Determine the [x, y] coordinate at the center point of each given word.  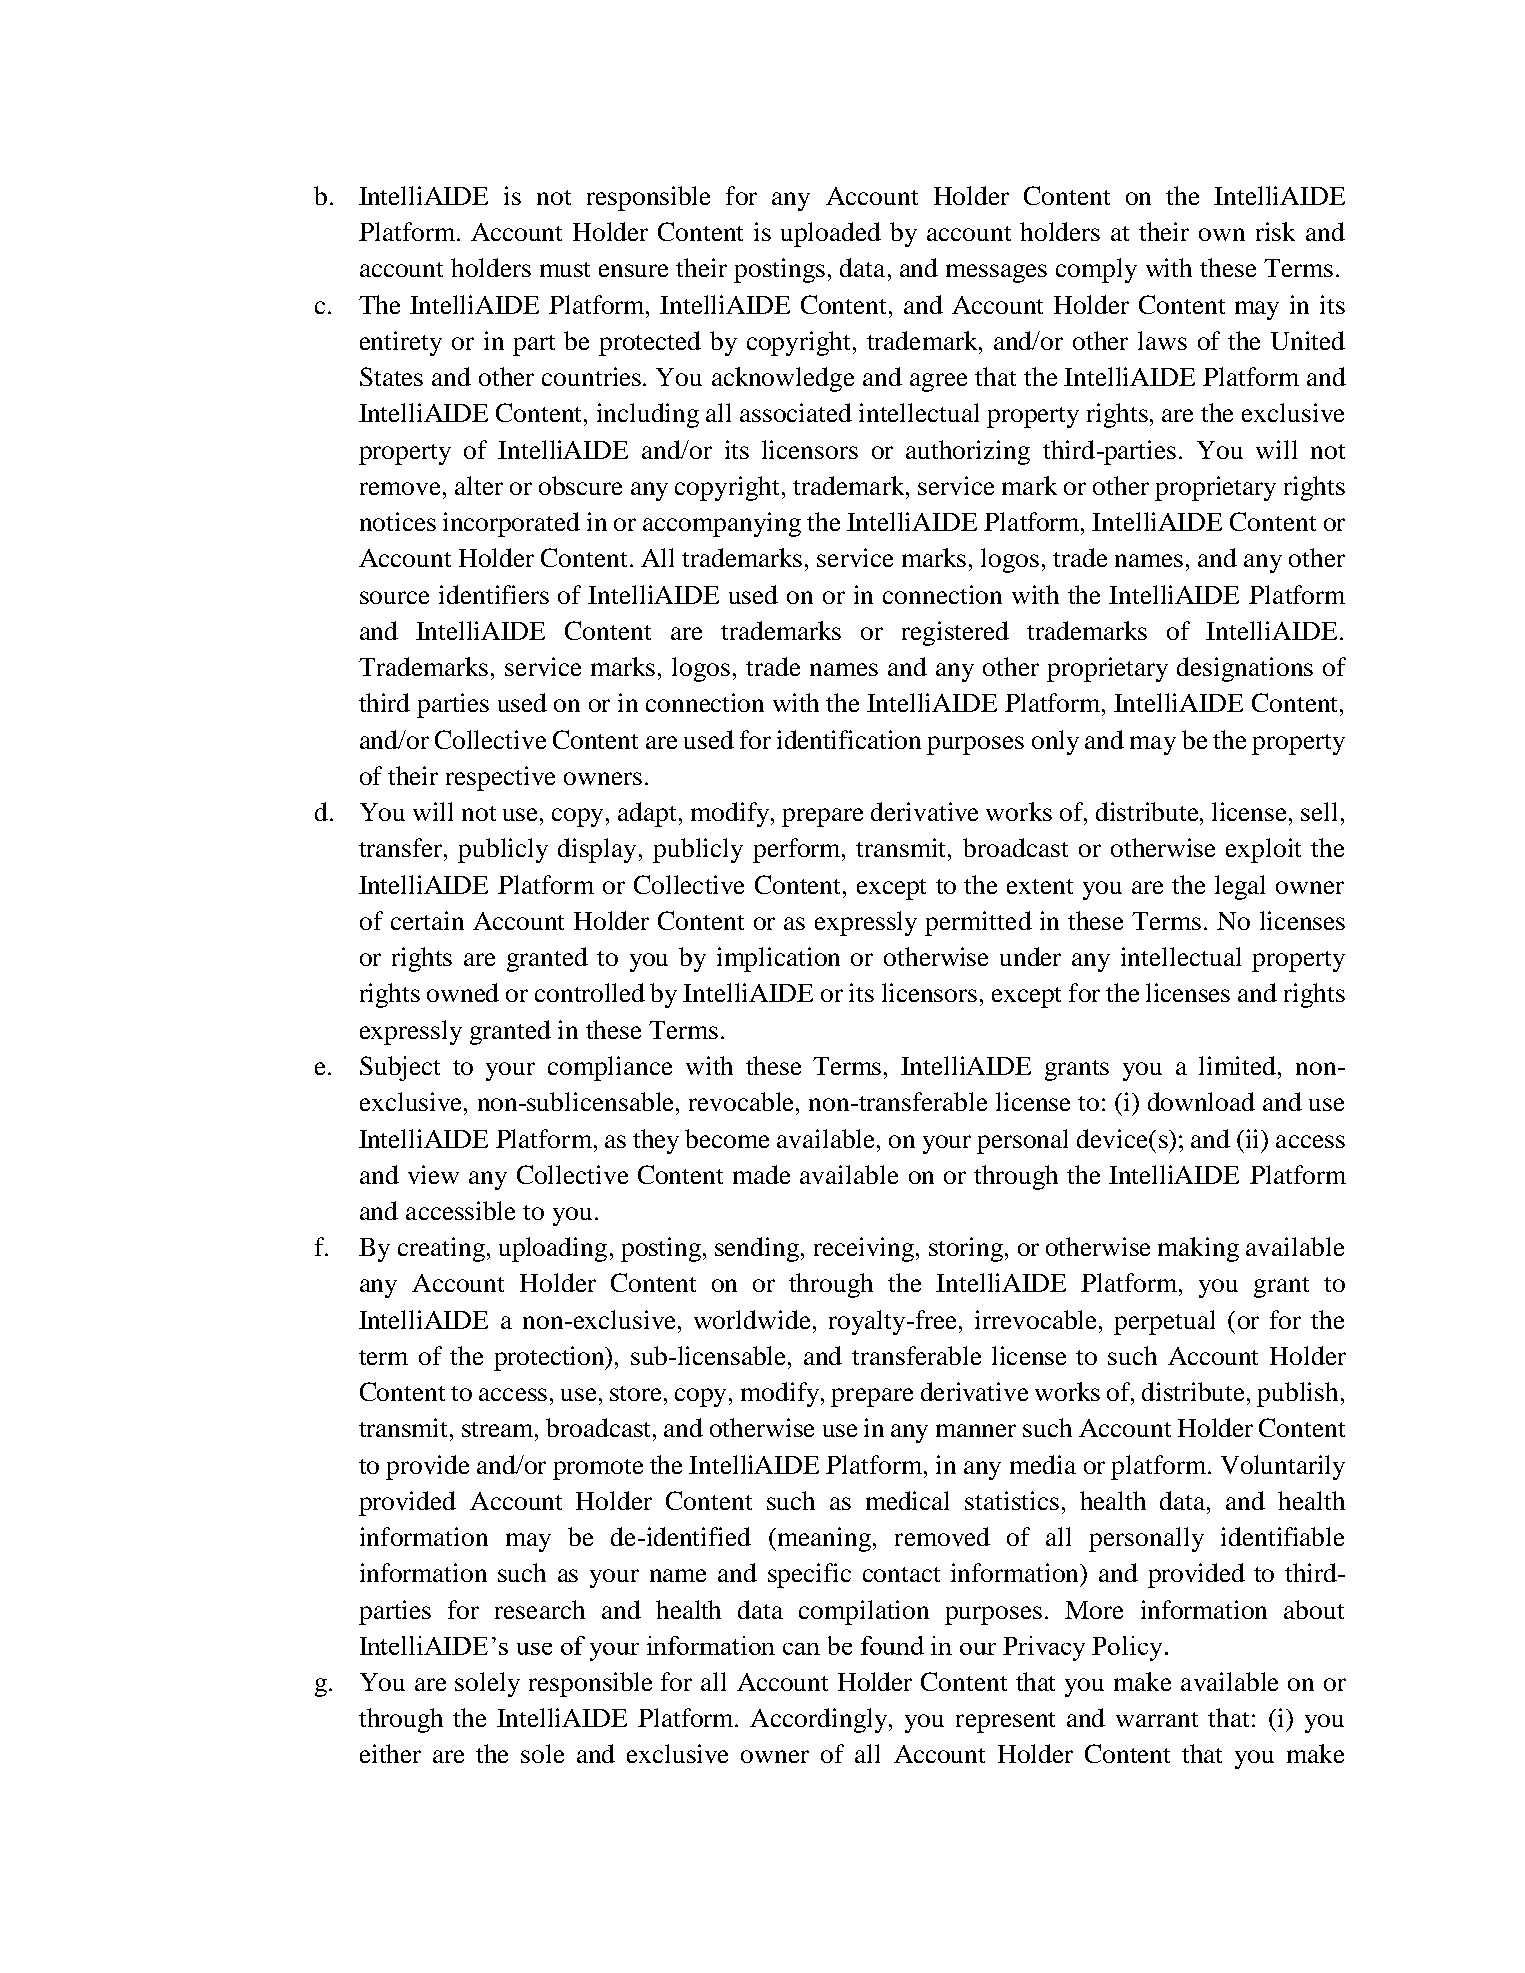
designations [1245, 669]
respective [500, 778]
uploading [553, 1249]
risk [1275, 231]
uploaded [831, 234]
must [565, 269]
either [390, 1753]
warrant [1157, 1719]
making [1198, 1249]
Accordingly [820, 1720]
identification [849, 739]
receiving [864, 1249]
